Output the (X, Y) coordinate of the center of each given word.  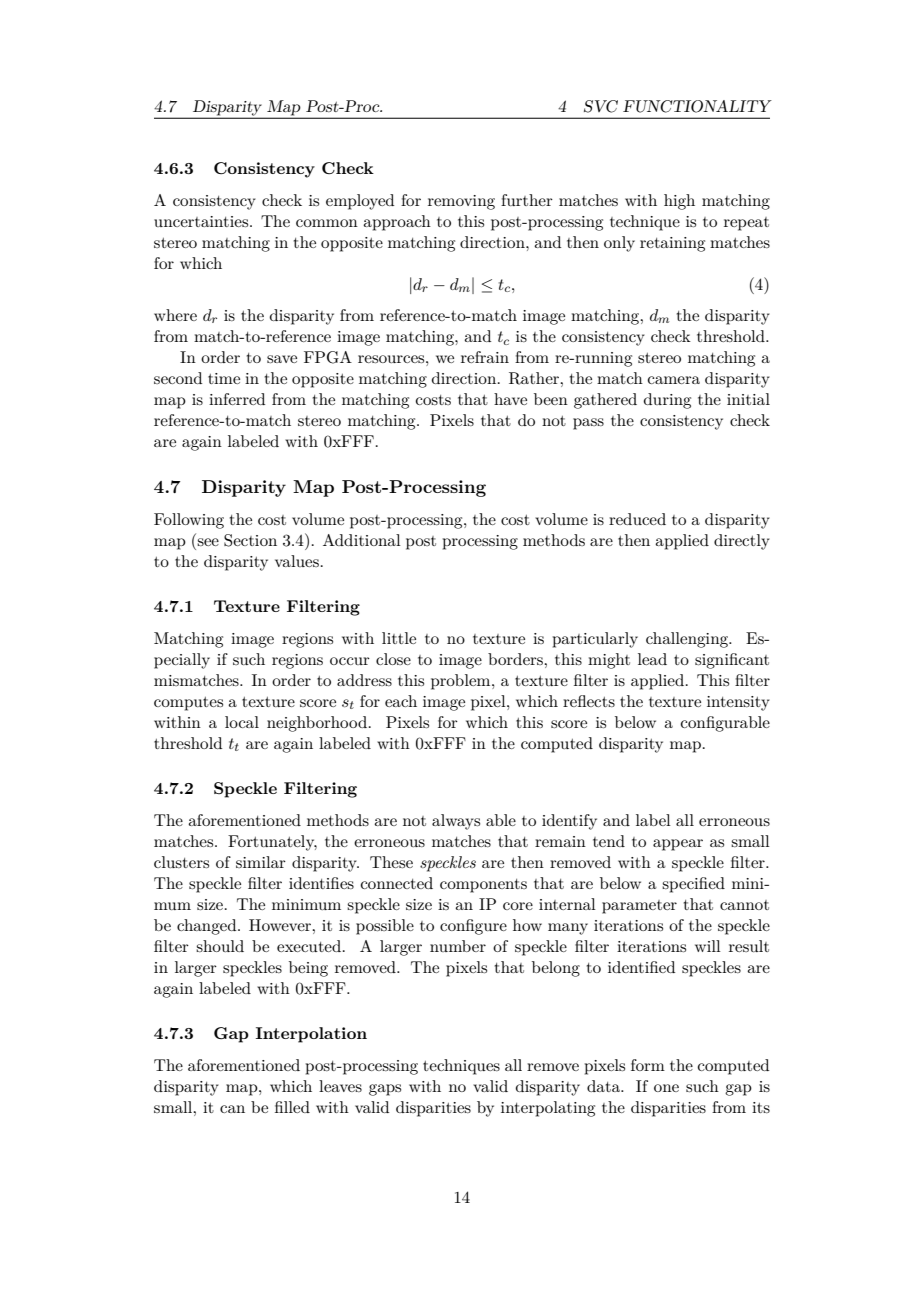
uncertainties (202, 221)
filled (292, 1107)
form (648, 1065)
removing (461, 202)
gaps (385, 1090)
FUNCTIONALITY (697, 106)
